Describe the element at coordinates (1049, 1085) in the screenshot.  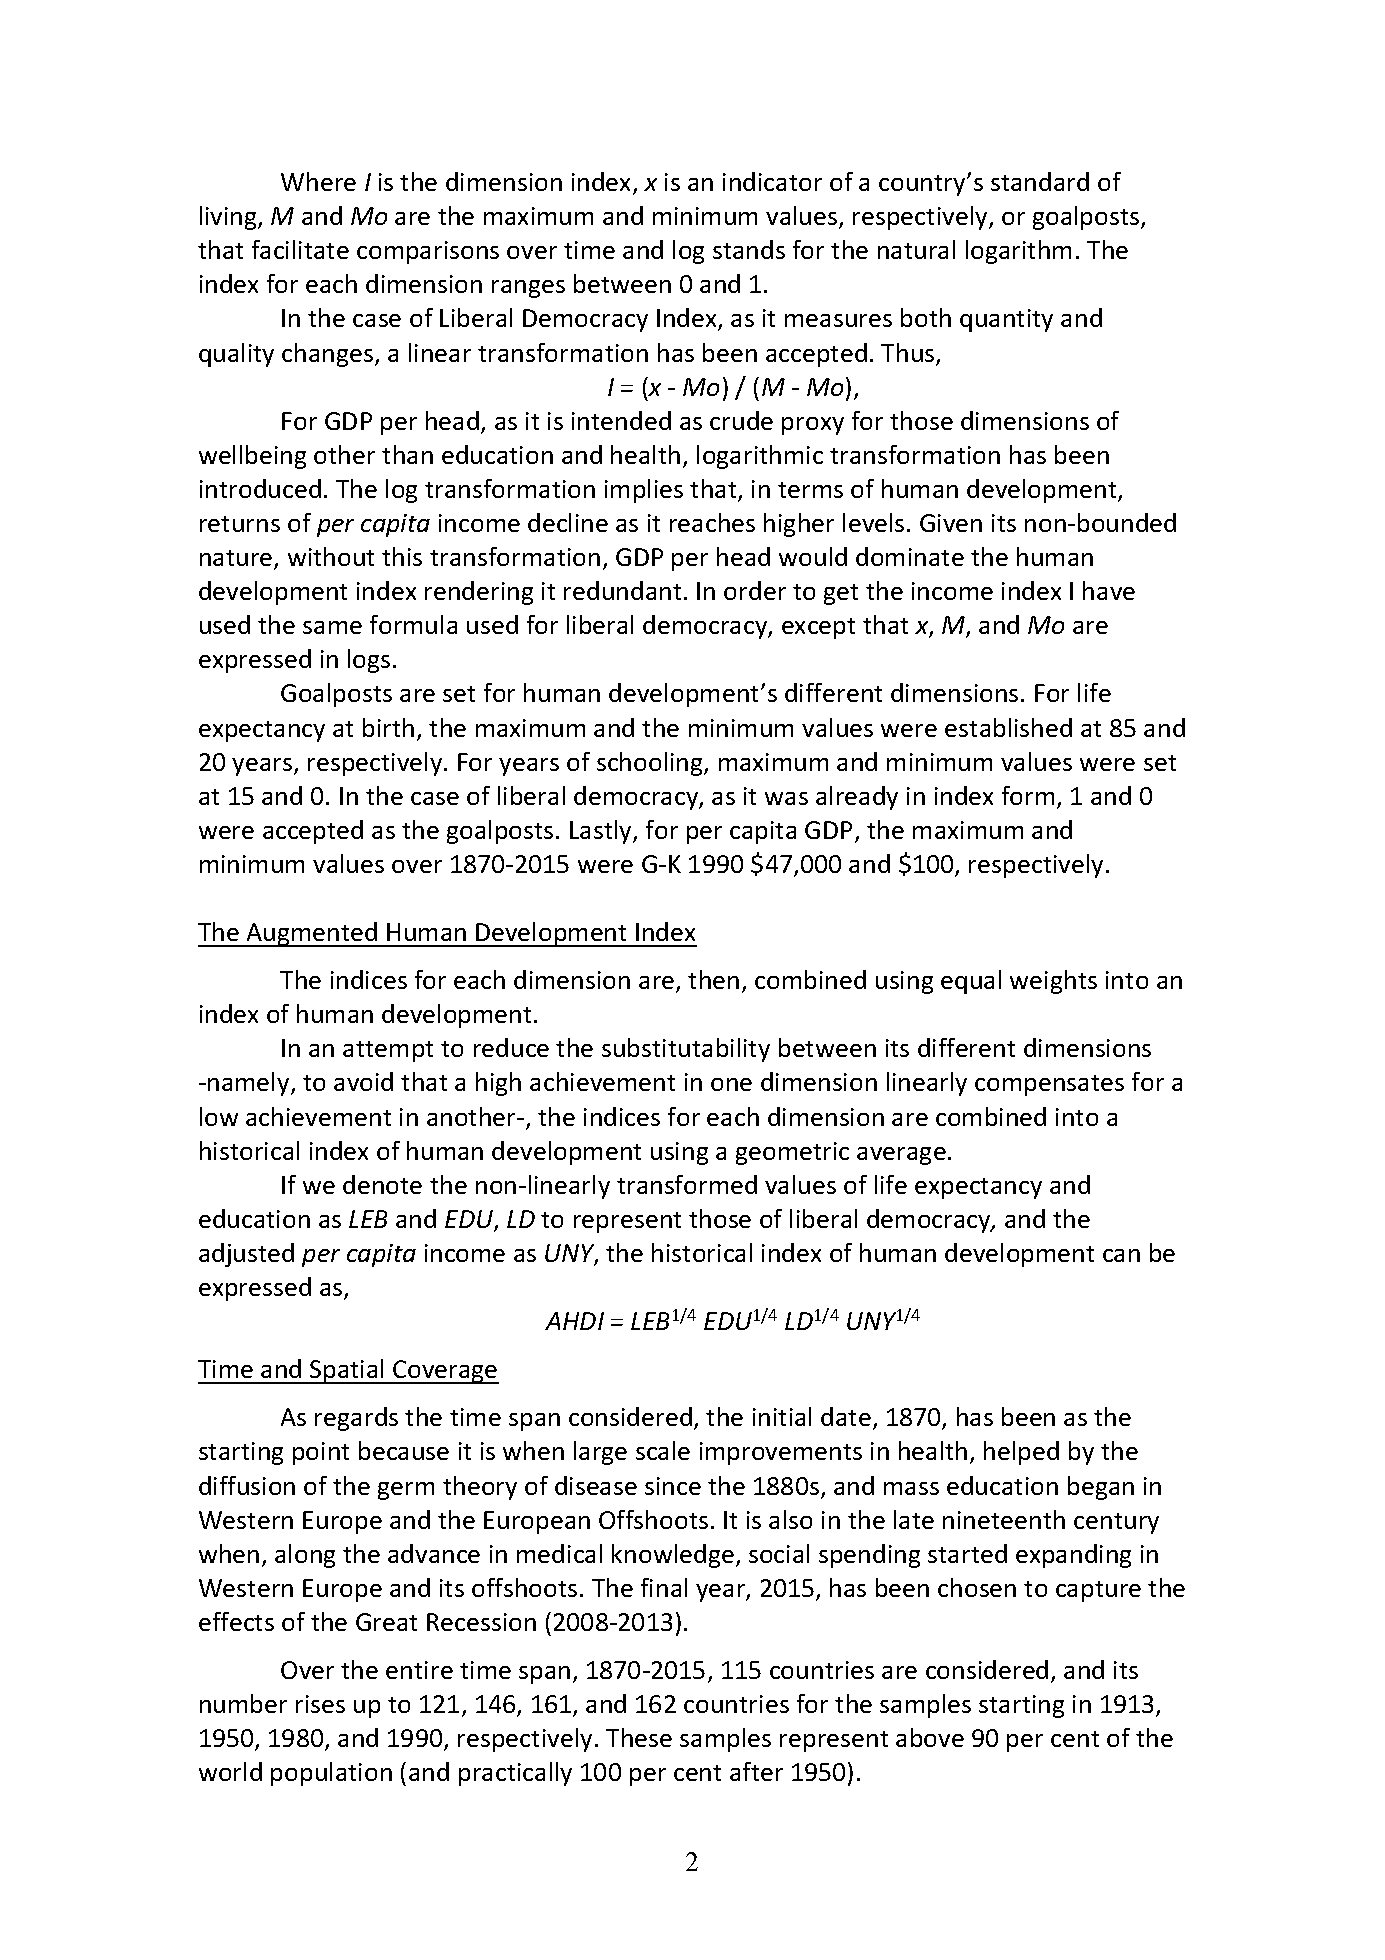
I see `compensates` at that location.
